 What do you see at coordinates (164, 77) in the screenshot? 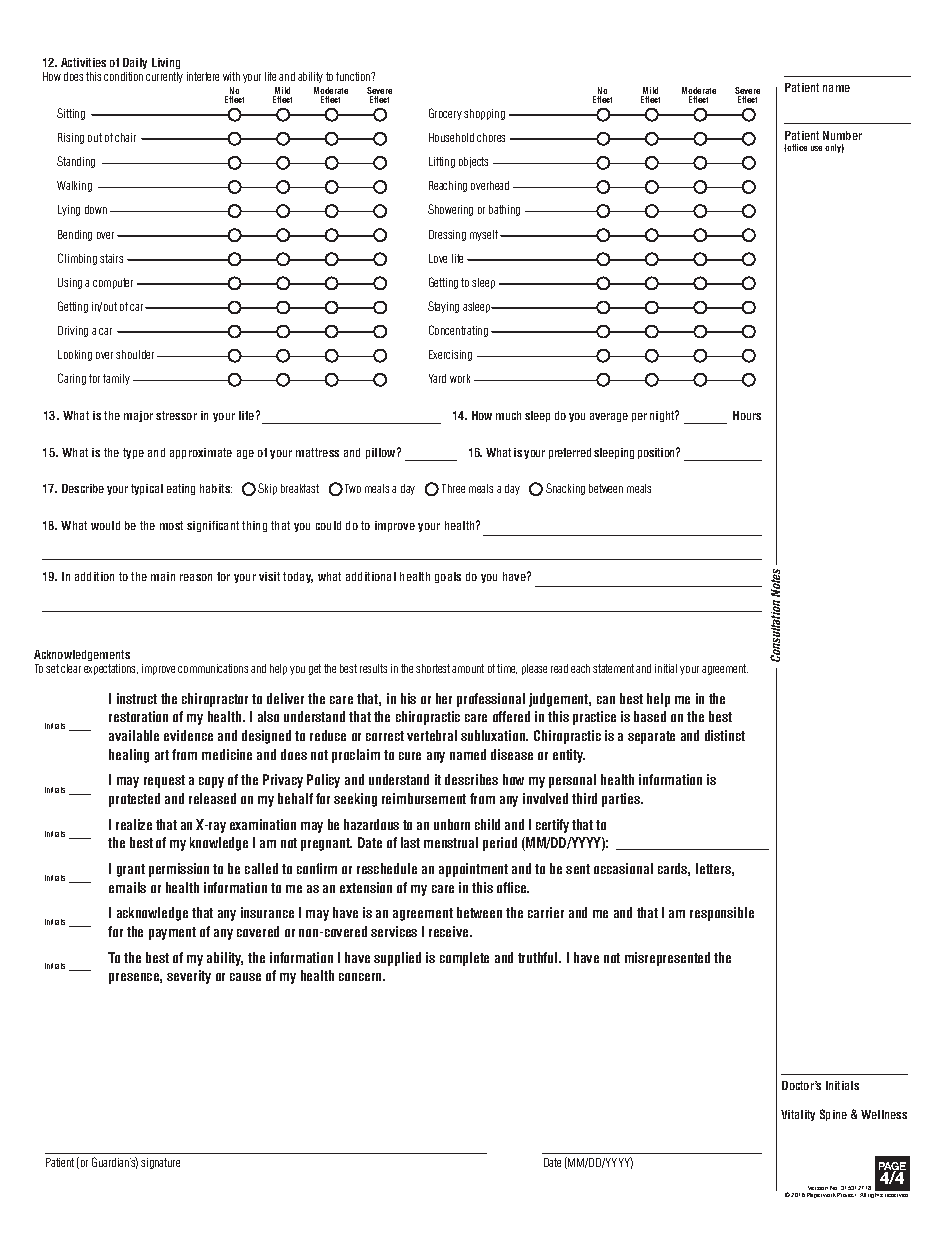
I see `currently` at bounding box center [164, 77].
